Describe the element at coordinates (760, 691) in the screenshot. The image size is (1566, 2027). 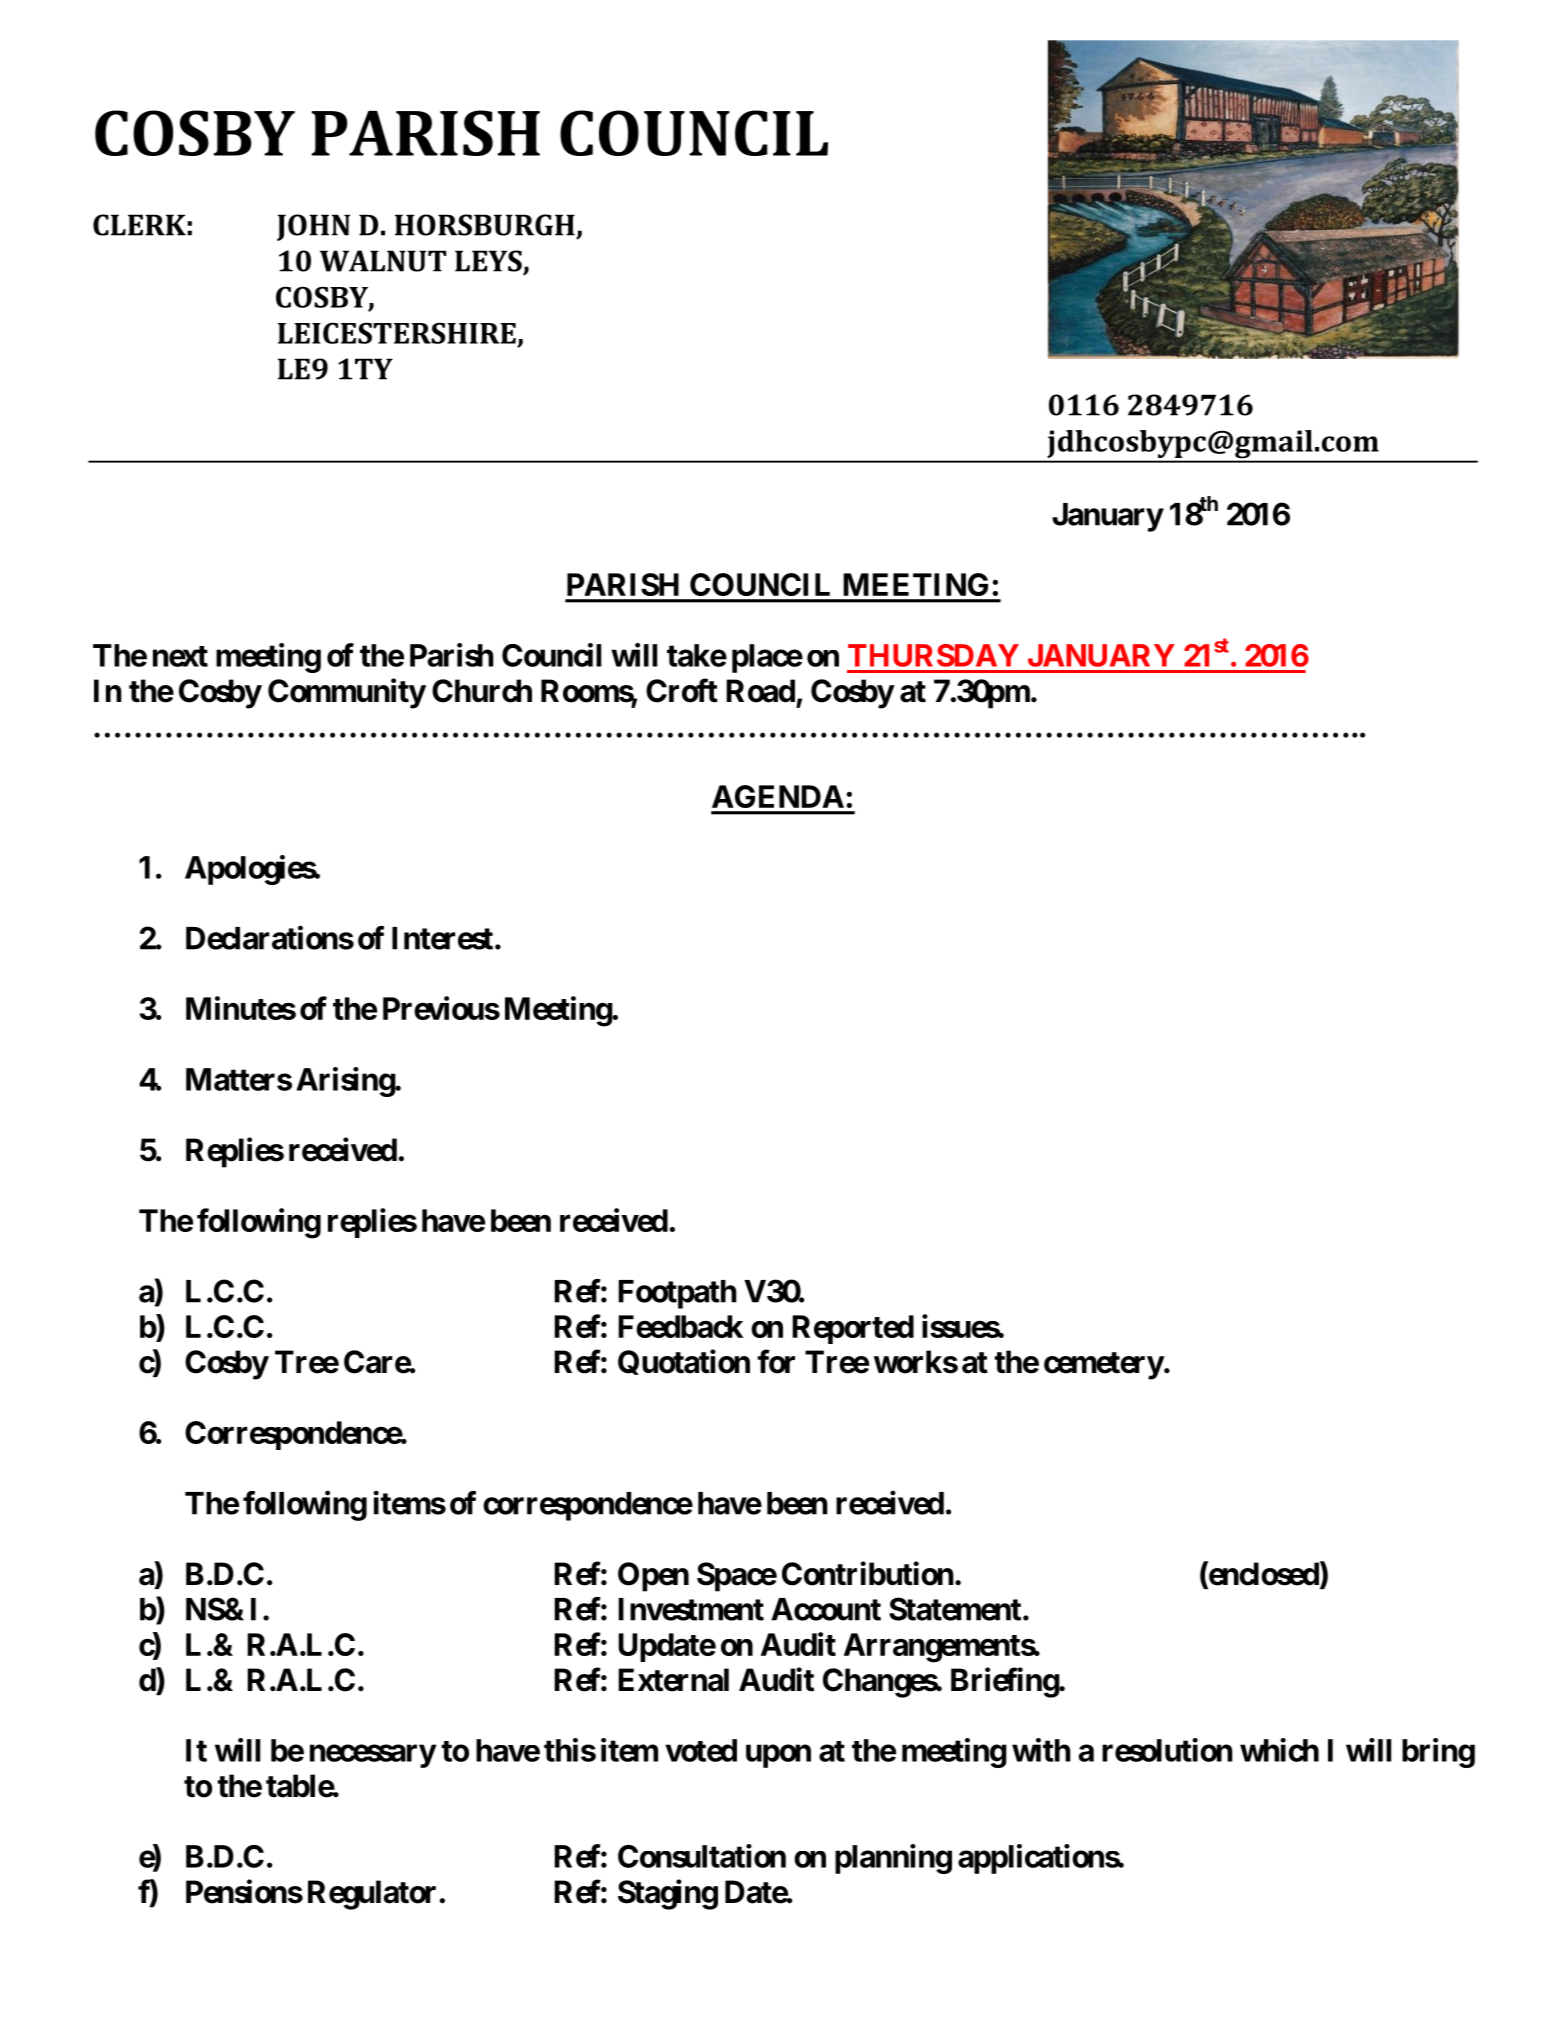
I see `Road` at that location.
